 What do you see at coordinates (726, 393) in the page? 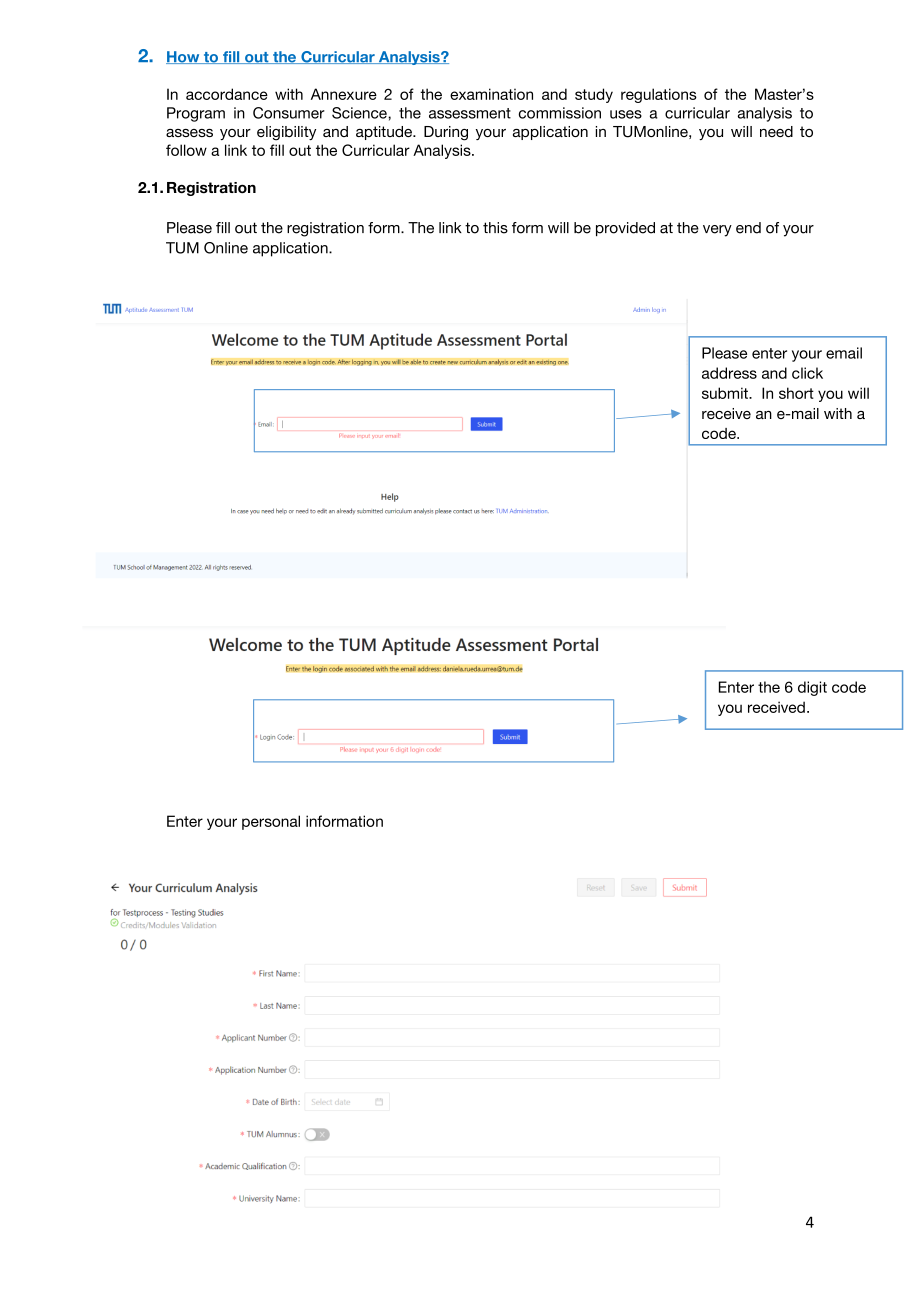
I see `submit` at bounding box center [726, 393].
